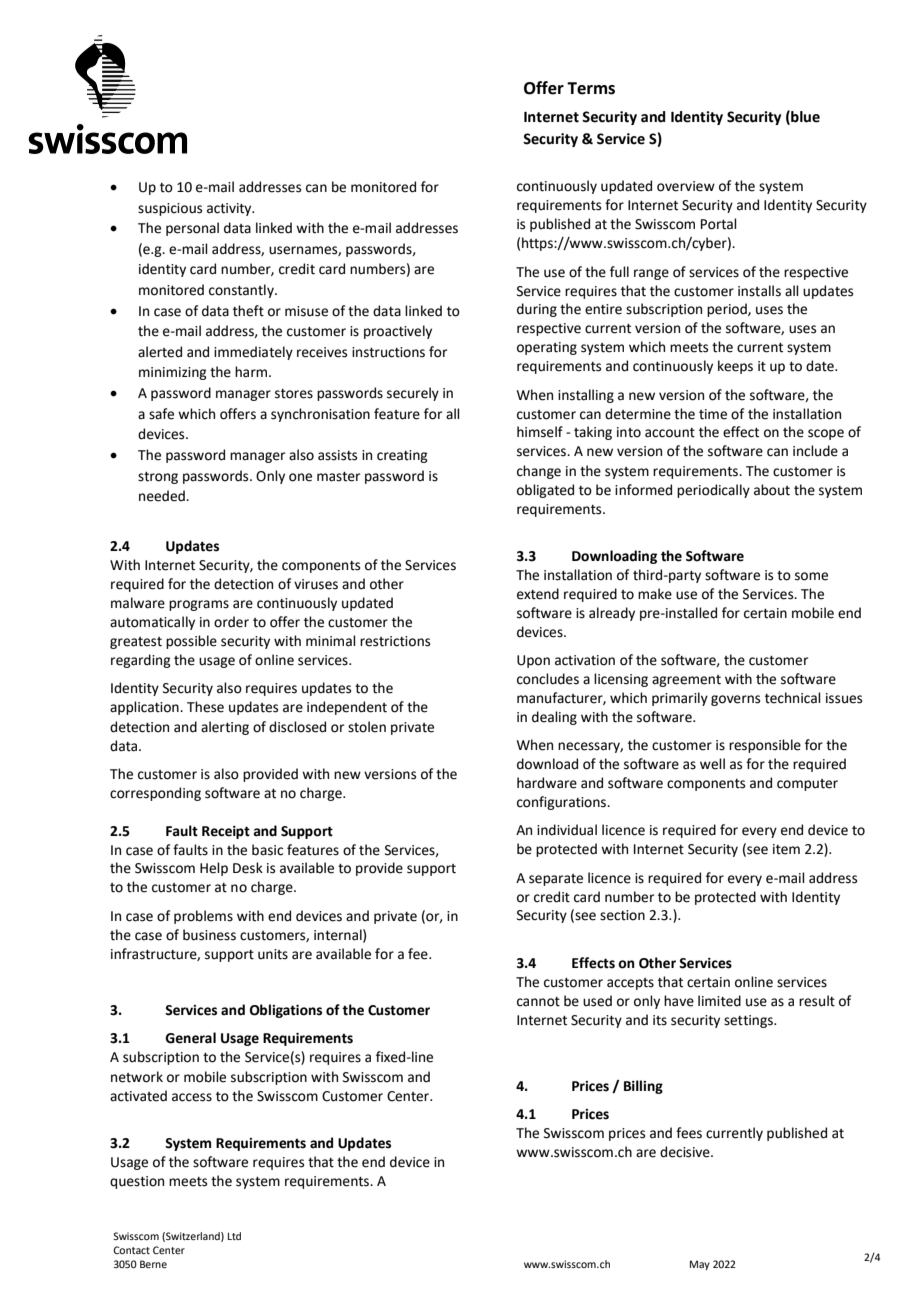  Describe the element at coordinates (230, 209) in the image. I see `activity` at that location.
